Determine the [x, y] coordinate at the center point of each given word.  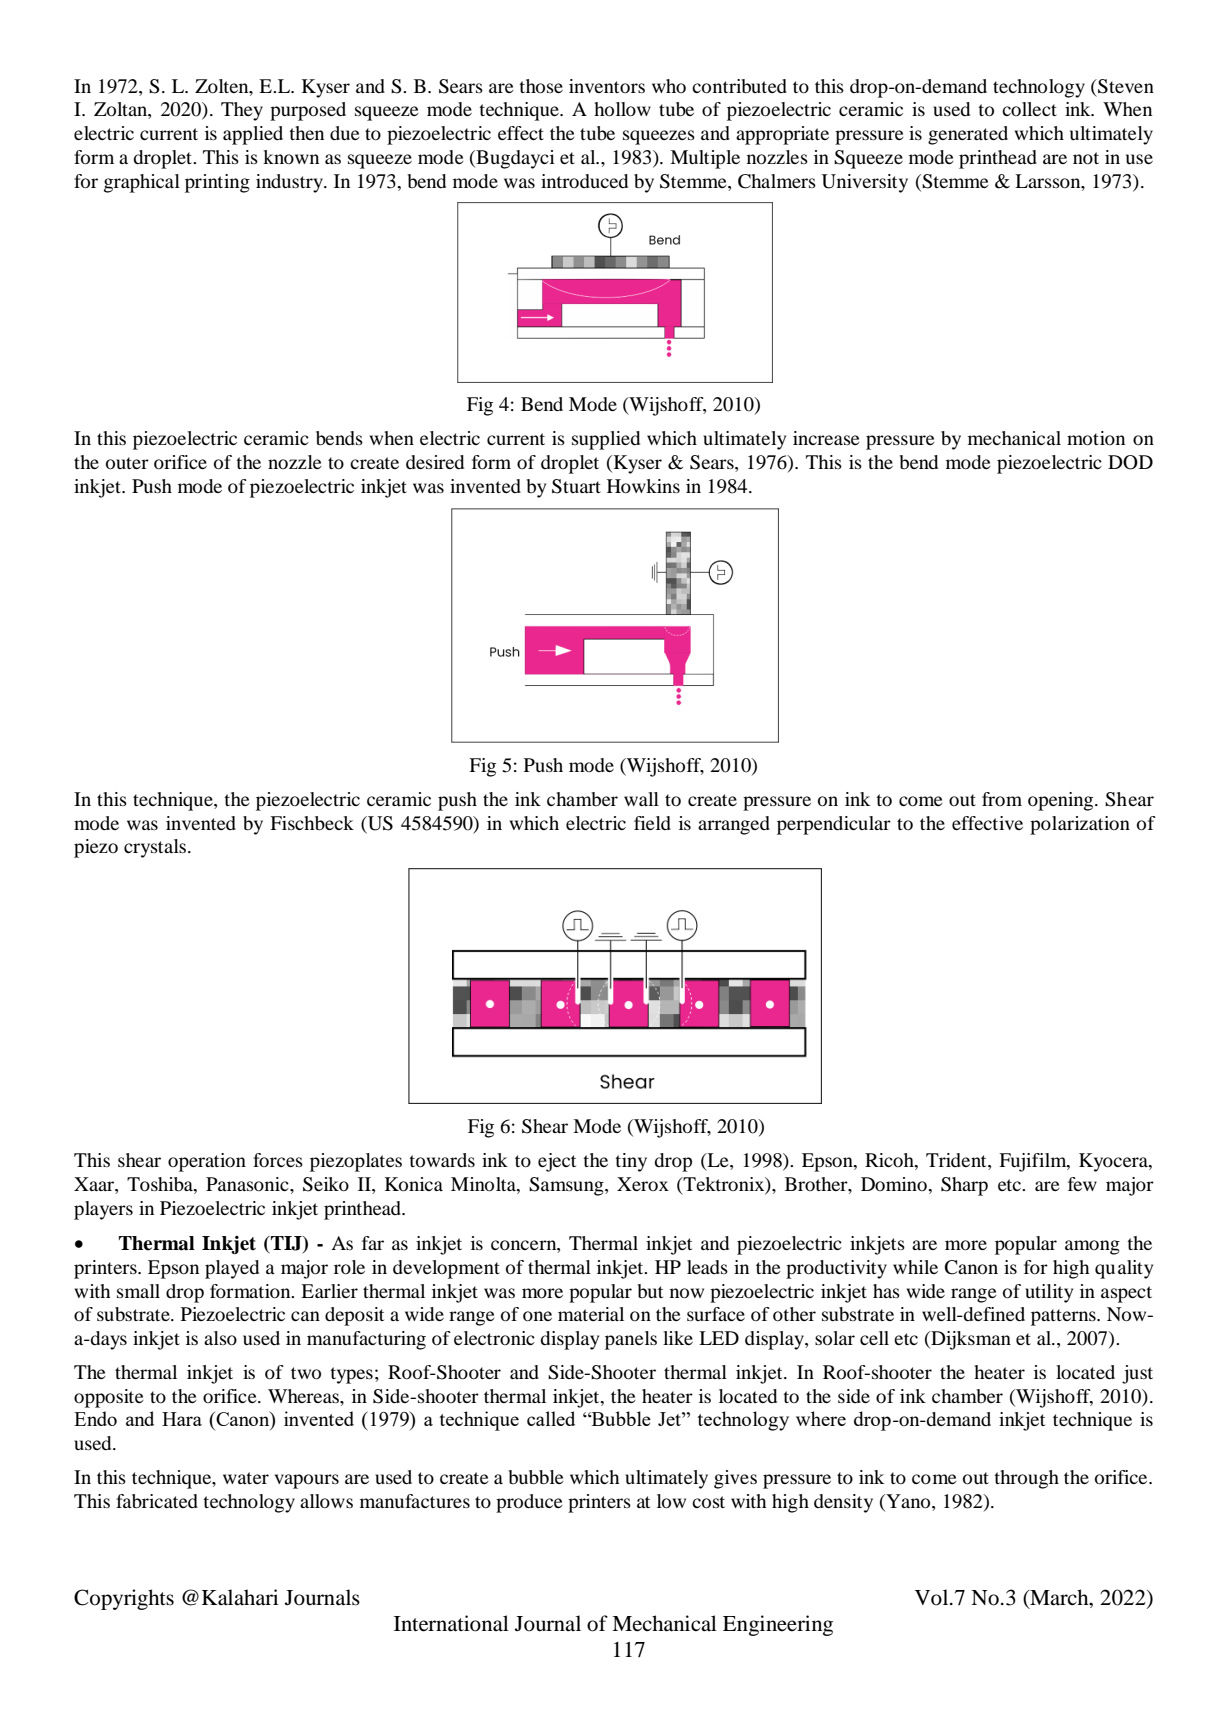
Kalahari [240, 1597]
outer [127, 463]
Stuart [576, 486]
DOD [1130, 462]
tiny [631, 1162]
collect [1029, 109]
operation [207, 1162]
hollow [622, 109]
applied [253, 135]
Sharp [964, 1186]
